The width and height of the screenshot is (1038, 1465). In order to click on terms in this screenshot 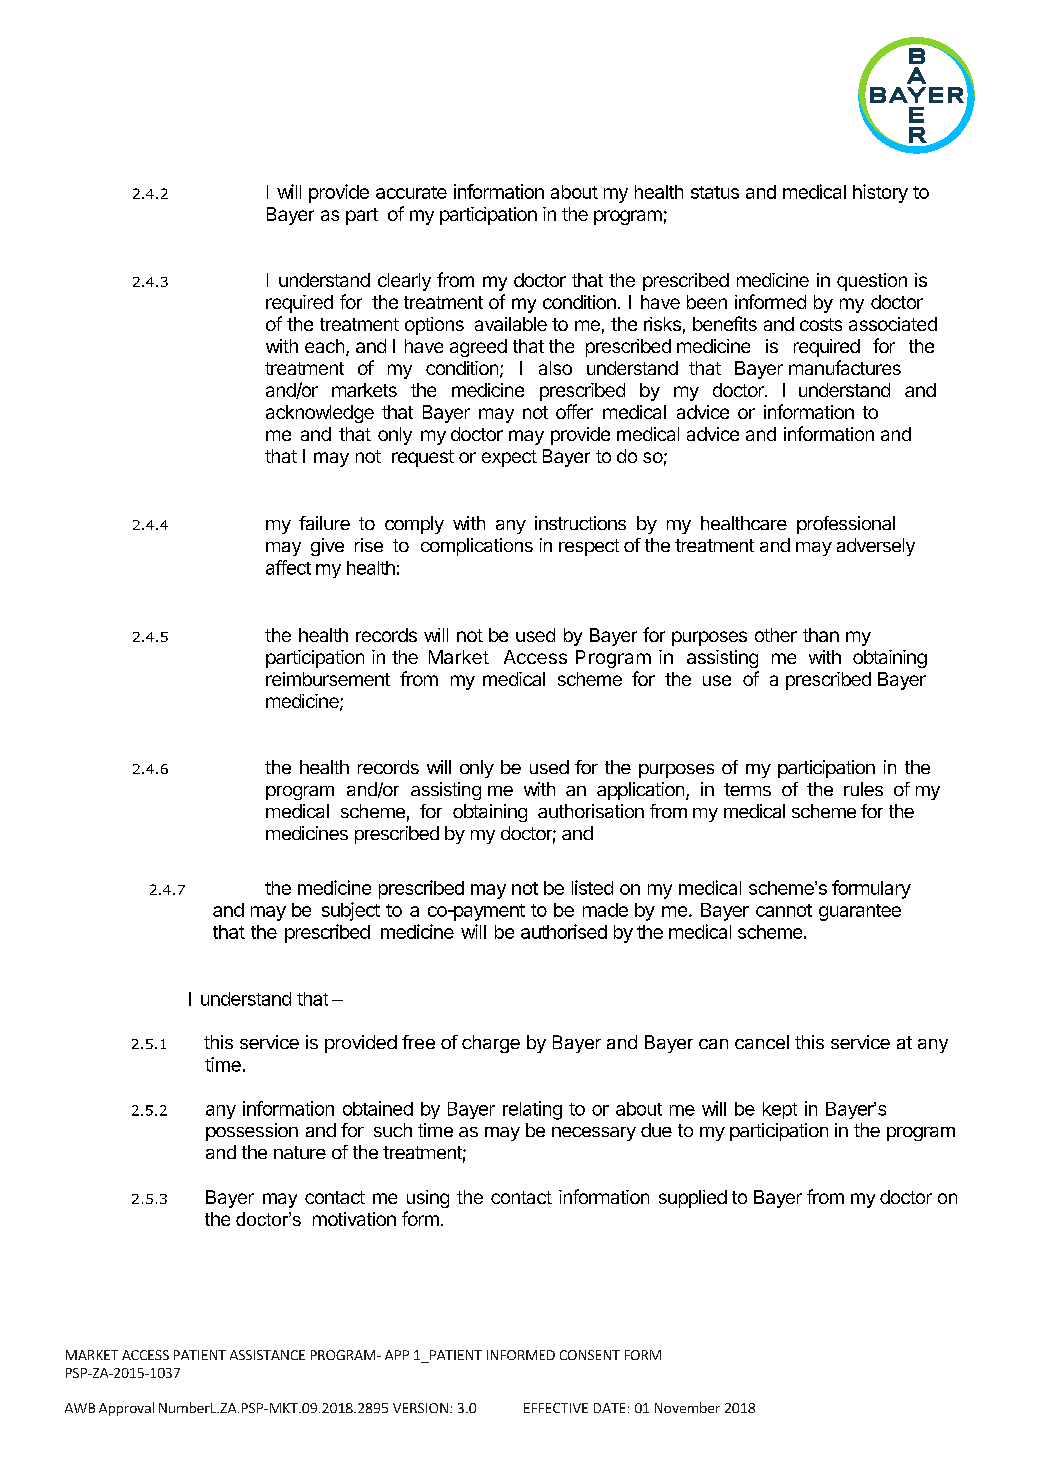, I will do `click(747, 789)`.
